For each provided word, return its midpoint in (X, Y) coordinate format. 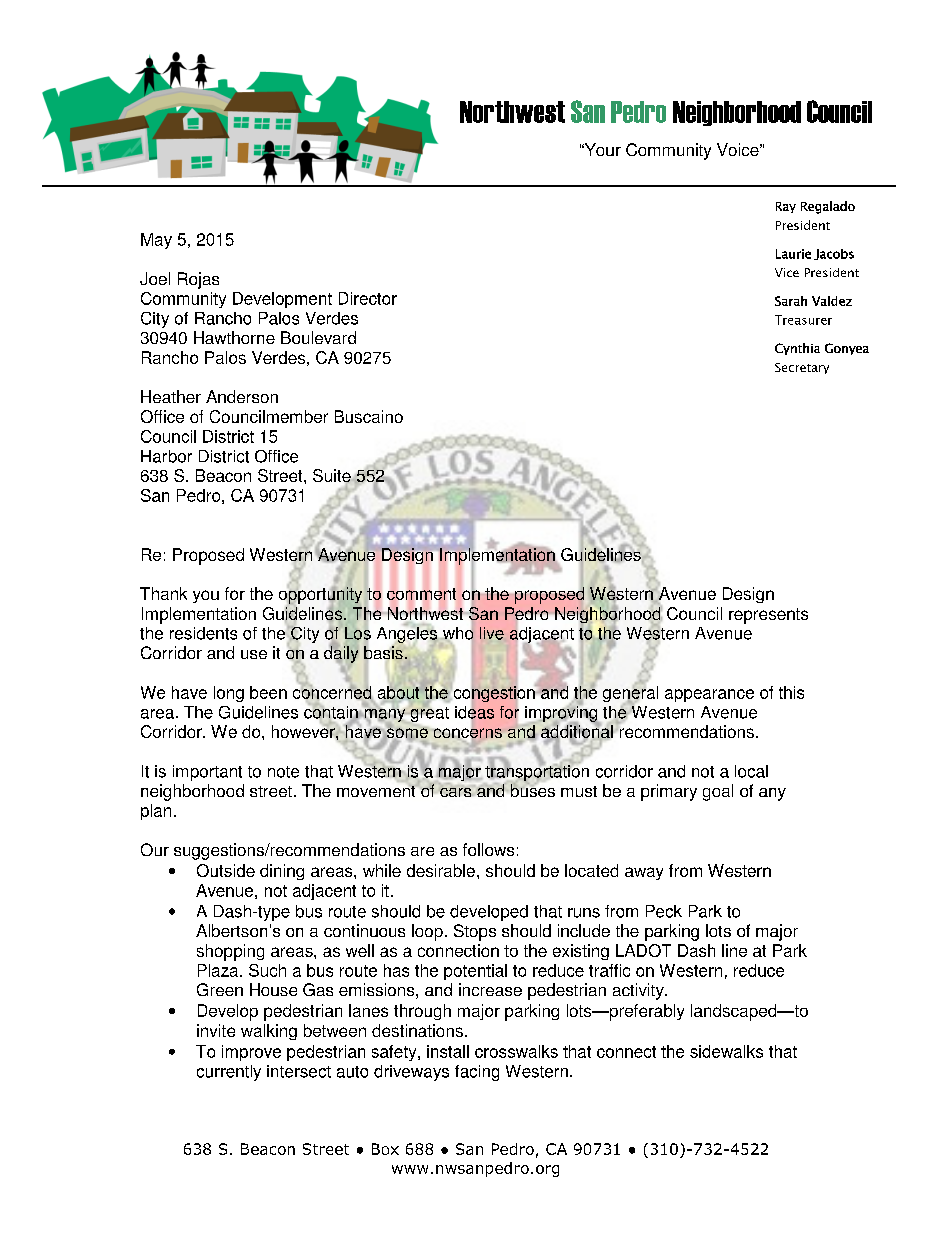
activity (639, 991)
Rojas (198, 280)
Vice (787, 272)
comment (421, 594)
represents (768, 616)
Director (368, 298)
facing (477, 1073)
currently (229, 1073)
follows (488, 849)
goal (718, 792)
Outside (226, 870)
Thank (163, 593)
